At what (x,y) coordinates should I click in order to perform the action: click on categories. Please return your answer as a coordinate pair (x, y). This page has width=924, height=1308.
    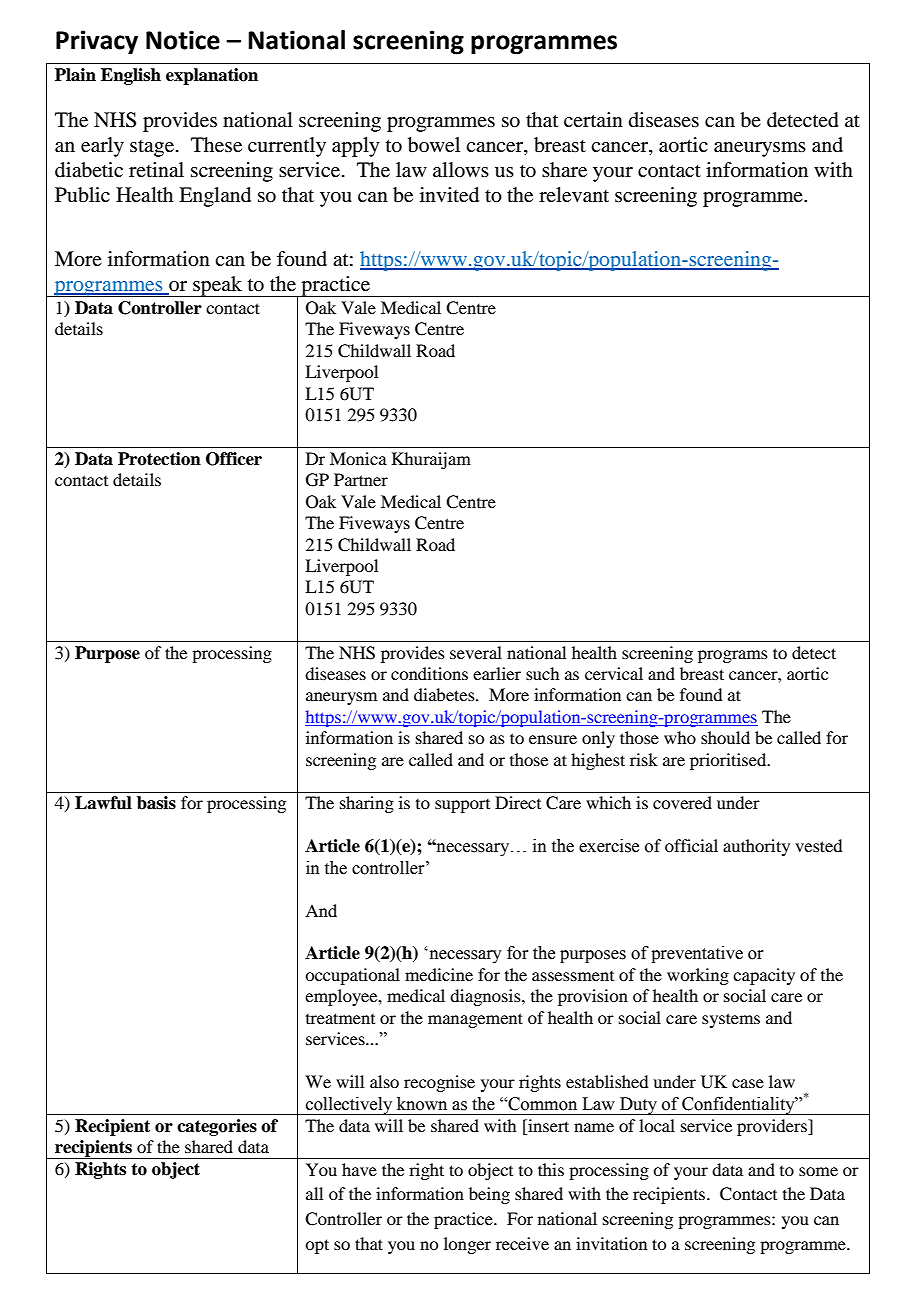
    Looking at the image, I should click on (217, 1127).
